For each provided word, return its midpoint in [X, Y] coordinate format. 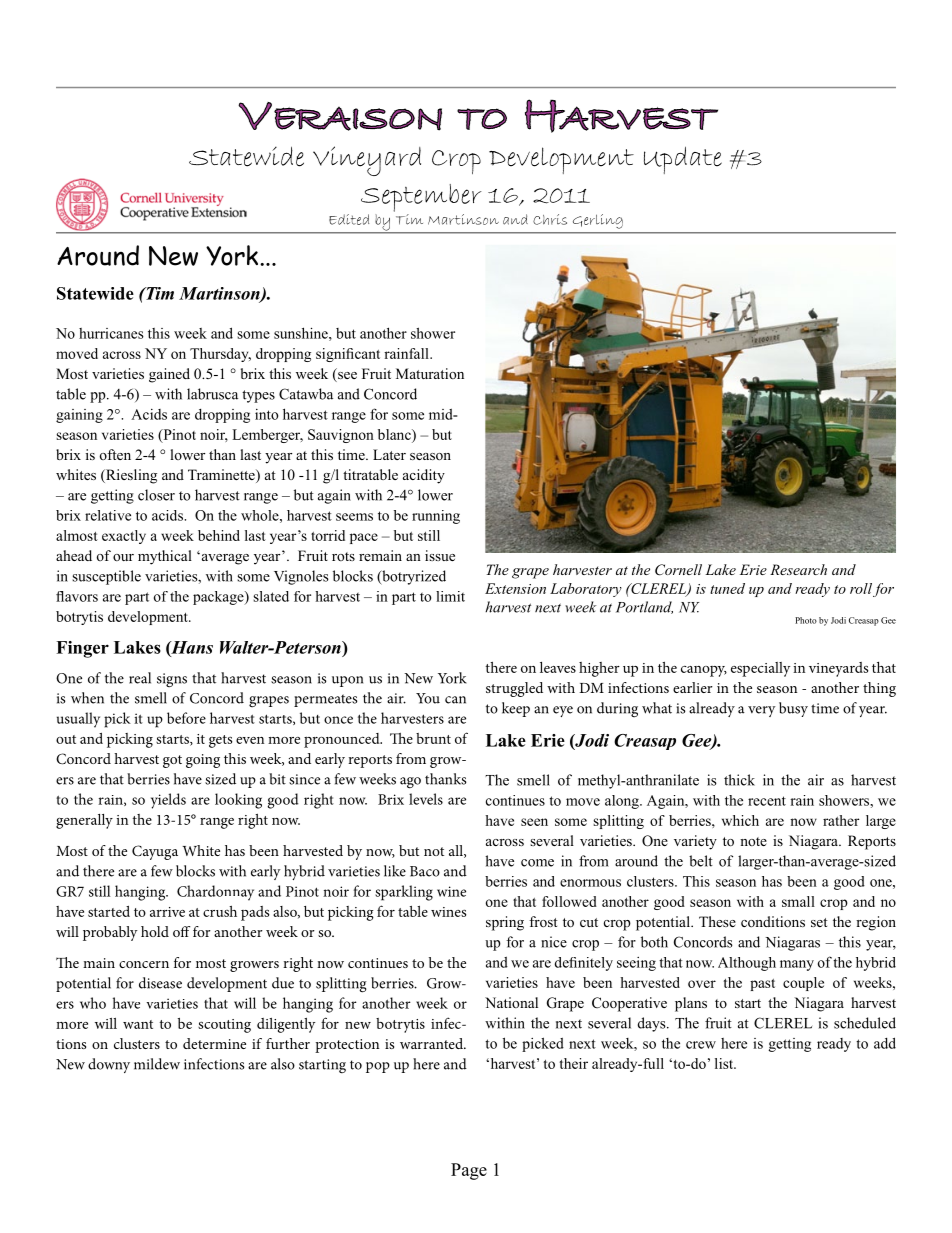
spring [505, 923]
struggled [514, 689]
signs [172, 680]
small [798, 901]
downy [109, 1065]
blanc [395, 434]
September [421, 198]
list [725, 1063]
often [115, 454]
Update [683, 160]
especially [760, 669]
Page [469, 1171]
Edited [349, 219]
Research [798, 569]
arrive [167, 912]
